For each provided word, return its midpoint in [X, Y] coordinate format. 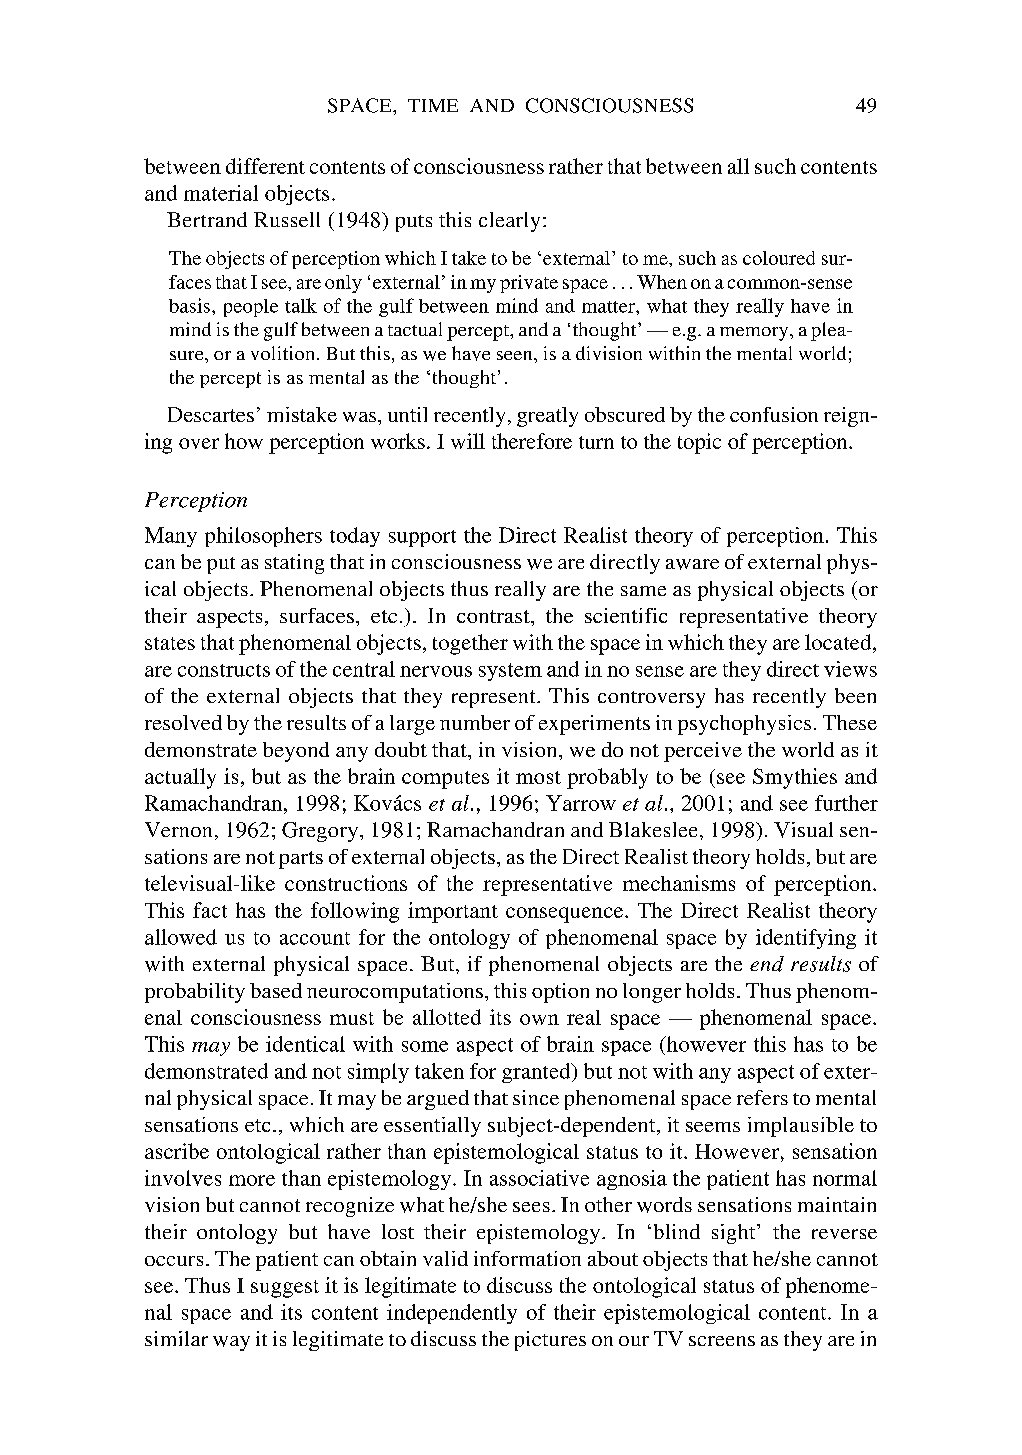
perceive [703, 752]
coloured [779, 258]
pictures [550, 1341]
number [475, 722]
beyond [296, 752]
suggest [285, 1289]
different [265, 166]
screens [722, 1341]
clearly [509, 222]
